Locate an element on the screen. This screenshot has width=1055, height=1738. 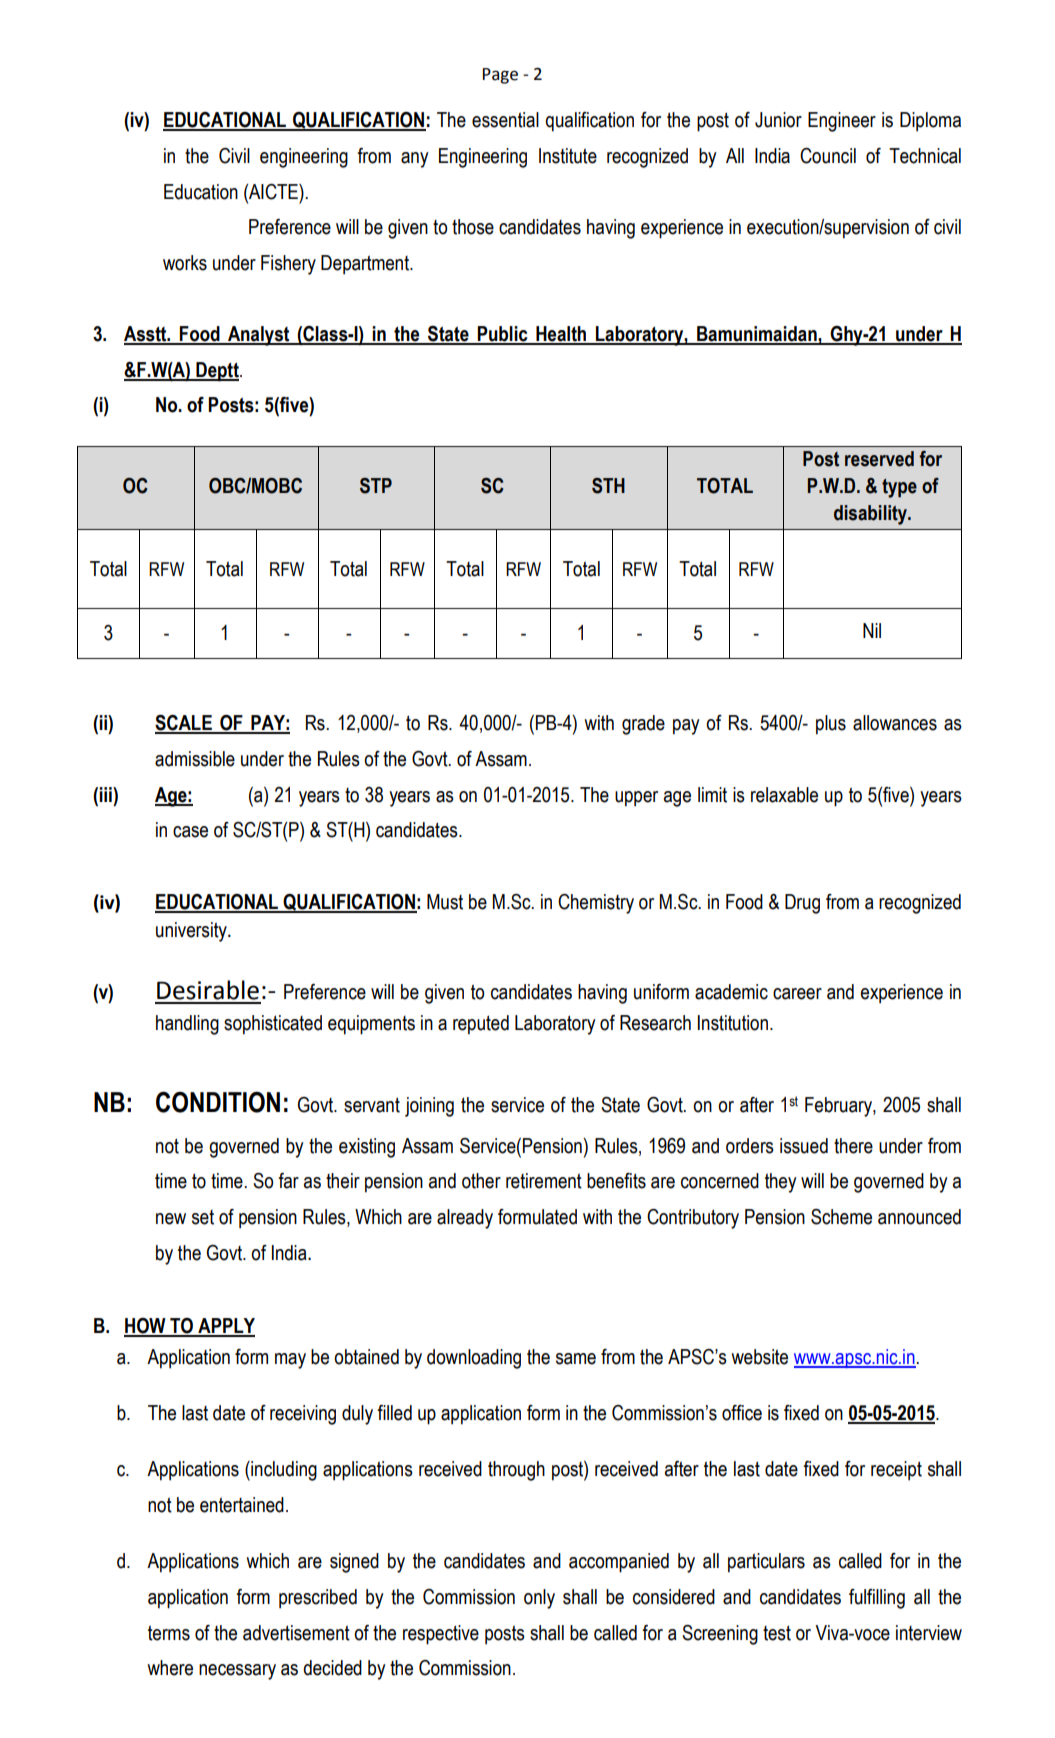
Fishery is located at coordinates (288, 265).
